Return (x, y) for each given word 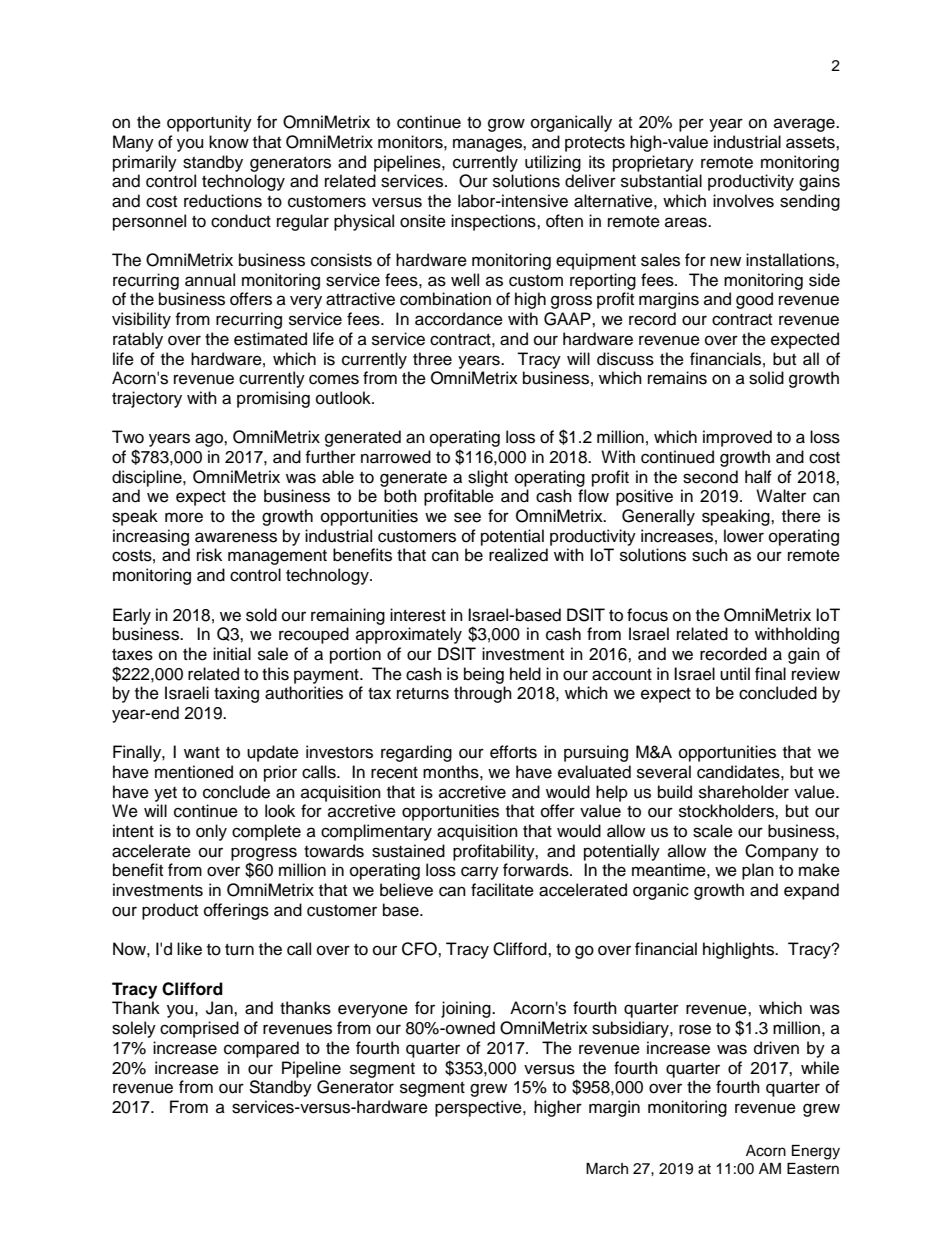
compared (261, 1049)
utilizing (553, 163)
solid (766, 378)
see (467, 517)
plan (758, 871)
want (202, 753)
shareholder (744, 792)
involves (743, 201)
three (432, 359)
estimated (270, 339)
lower (744, 536)
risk (209, 555)
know (229, 142)
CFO (420, 949)
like (189, 949)
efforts (513, 752)
